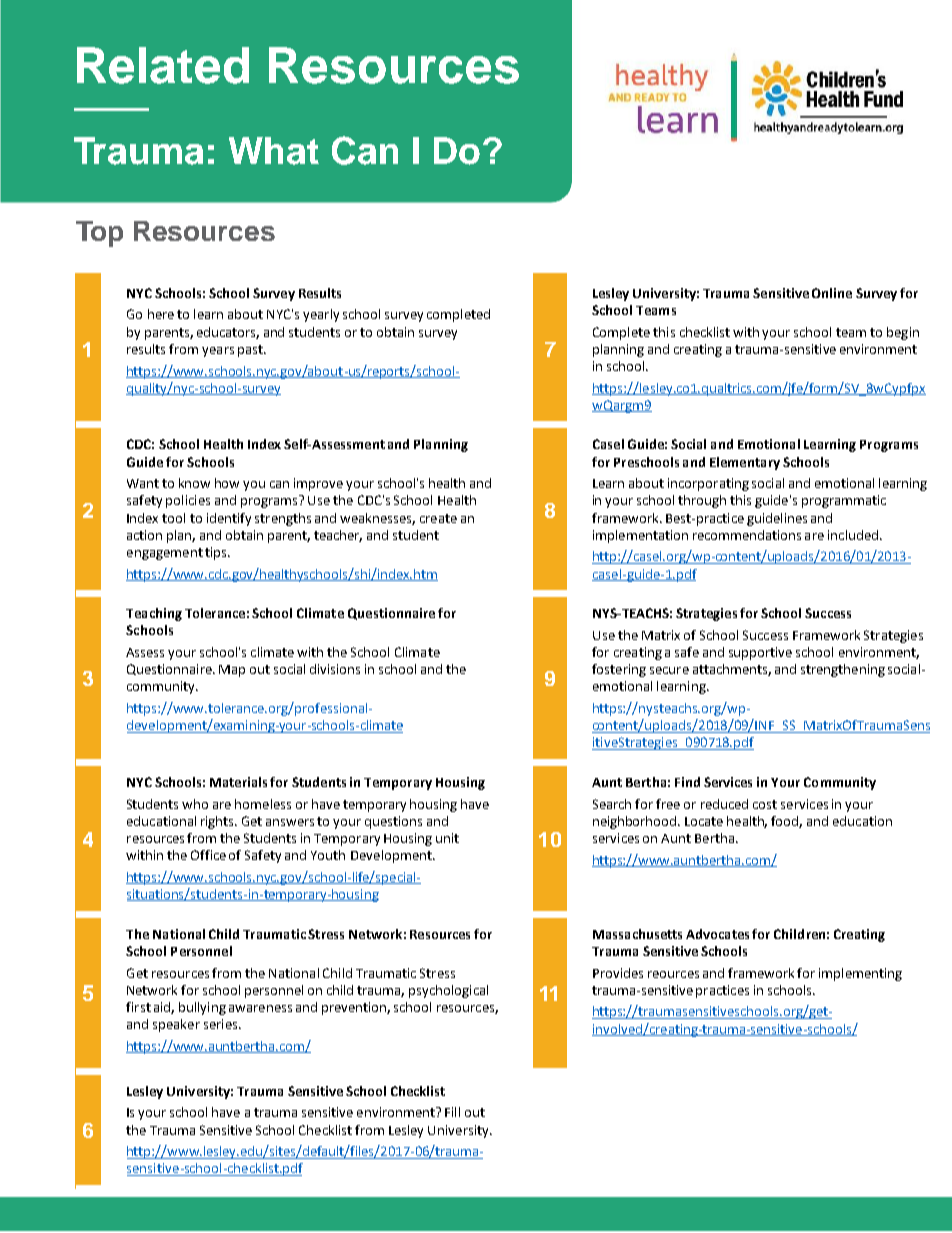 Image resolution: width=952 pixels, height=1233 pixels. I want to click on yearly, so click(321, 315).
